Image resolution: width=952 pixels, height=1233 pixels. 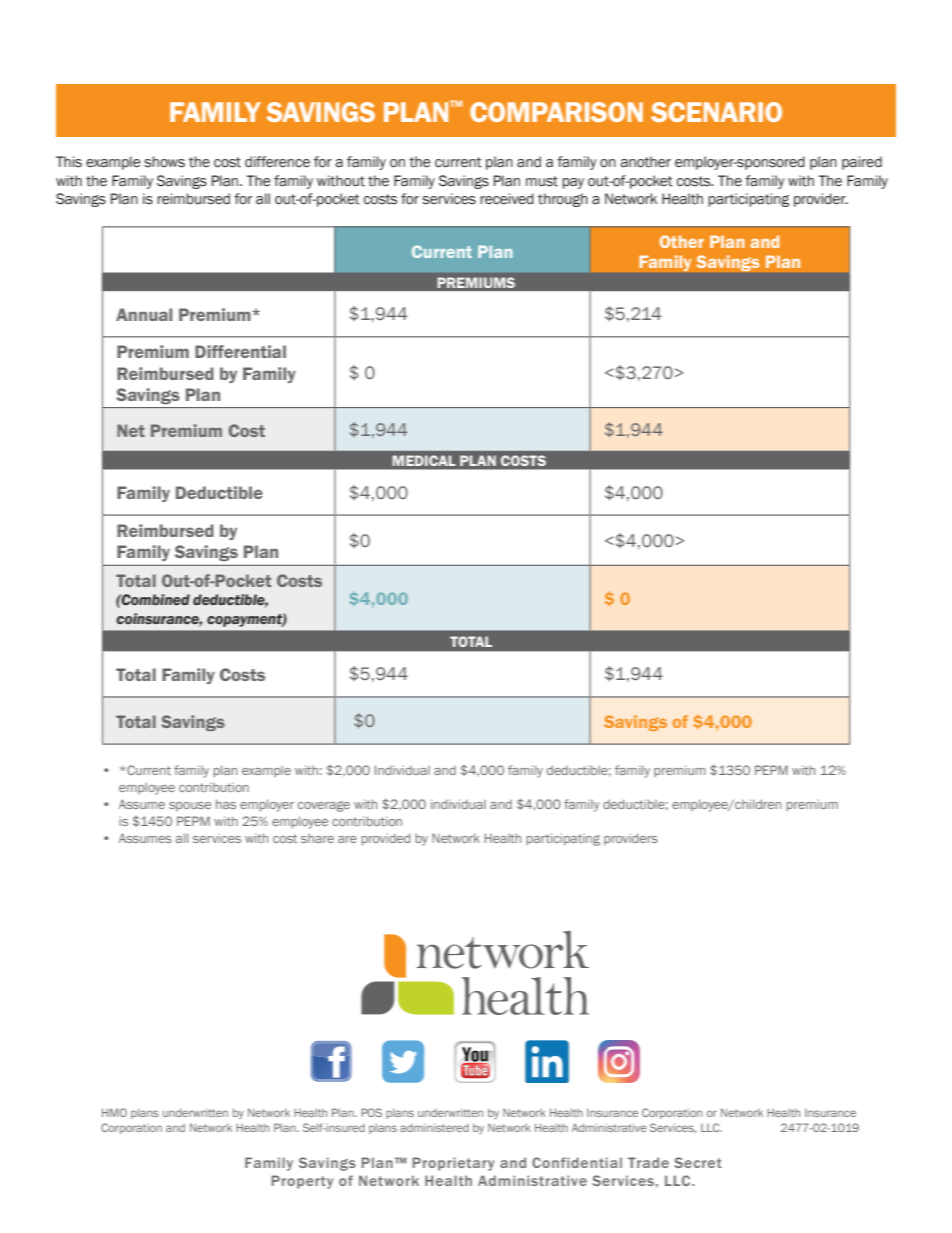 I want to click on Proprietary, so click(x=453, y=1164).
